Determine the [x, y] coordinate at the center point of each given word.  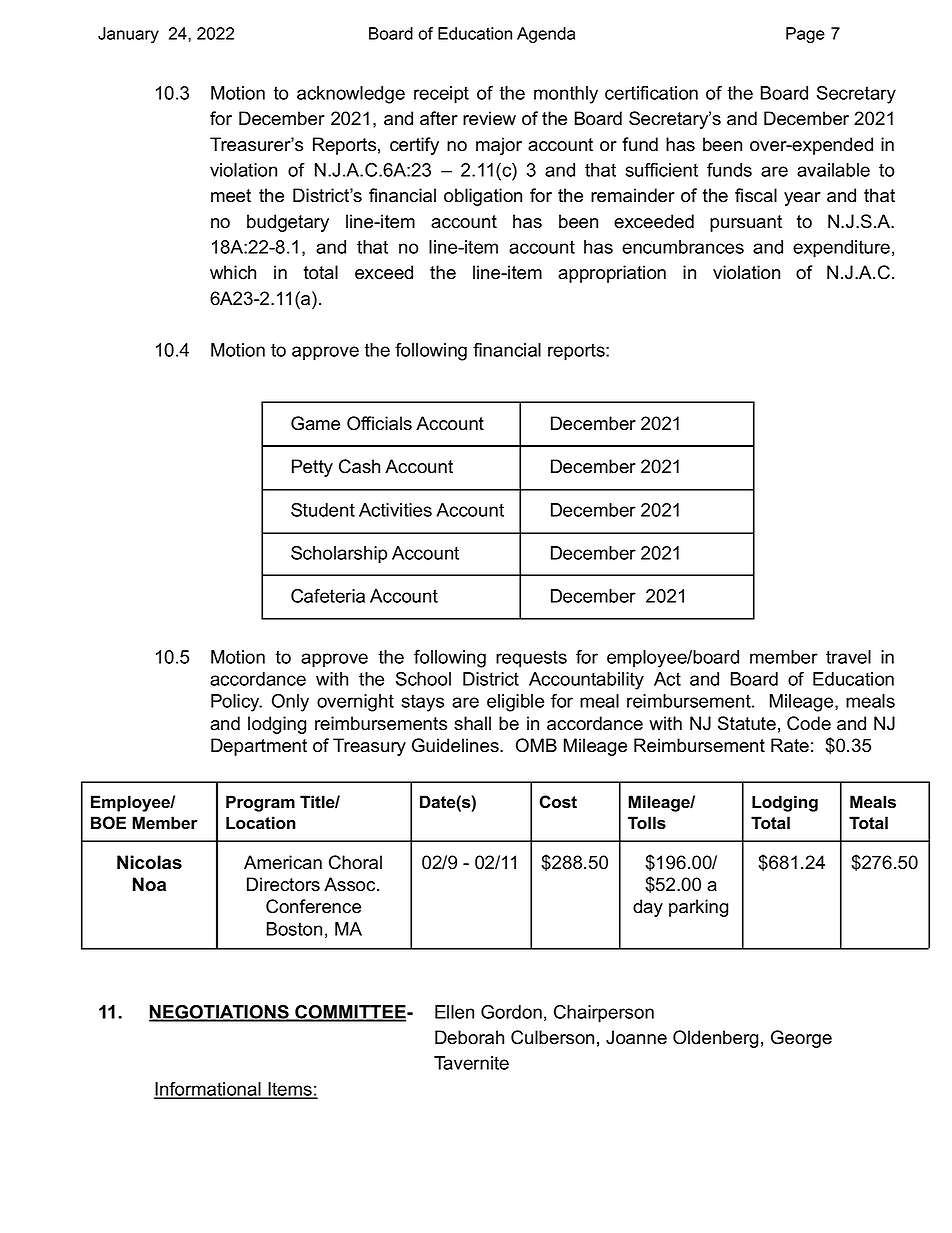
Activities [395, 510]
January [128, 35]
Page [805, 35]
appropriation [612, 274]
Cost [558, 802]
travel [848, 657]
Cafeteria [328, 596]
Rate [790, 745]
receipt [441, 95]
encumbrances [683, 247]
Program [260, 803]
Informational [208, 1090]
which [233, 272]
